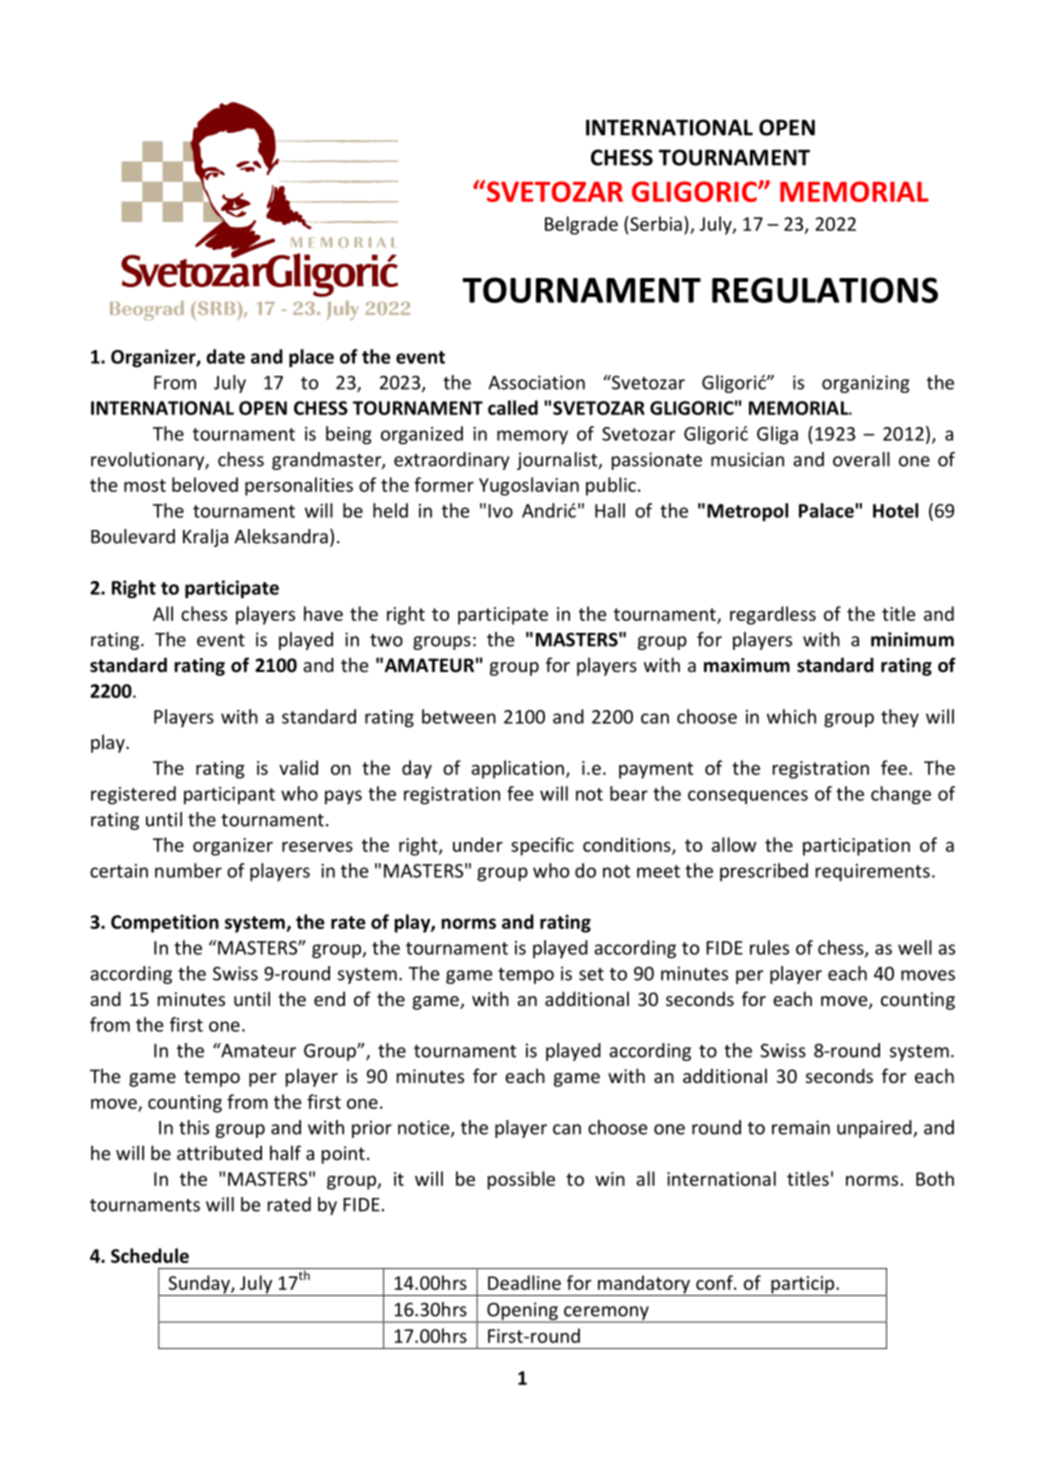 The image size is (1044, 1477). I want to click on REGULATIONS, so click(825, 290).
